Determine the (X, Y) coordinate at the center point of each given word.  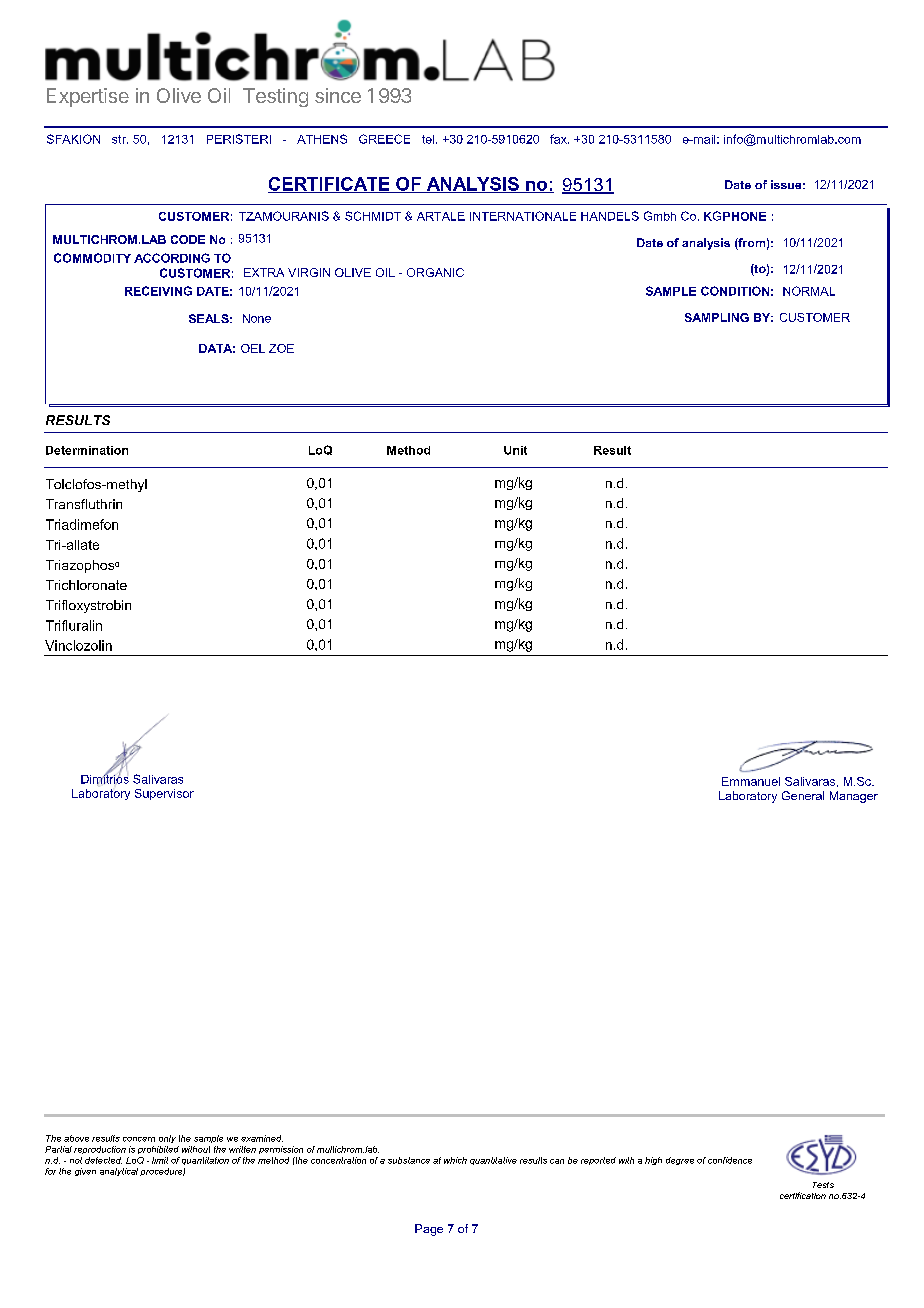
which (455, 1160)
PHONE (744, 216)
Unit (515, 450)
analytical (119, 1172)
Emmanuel (751, 781)
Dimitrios (105, 779)
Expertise (88, 97)
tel (428, 139)
